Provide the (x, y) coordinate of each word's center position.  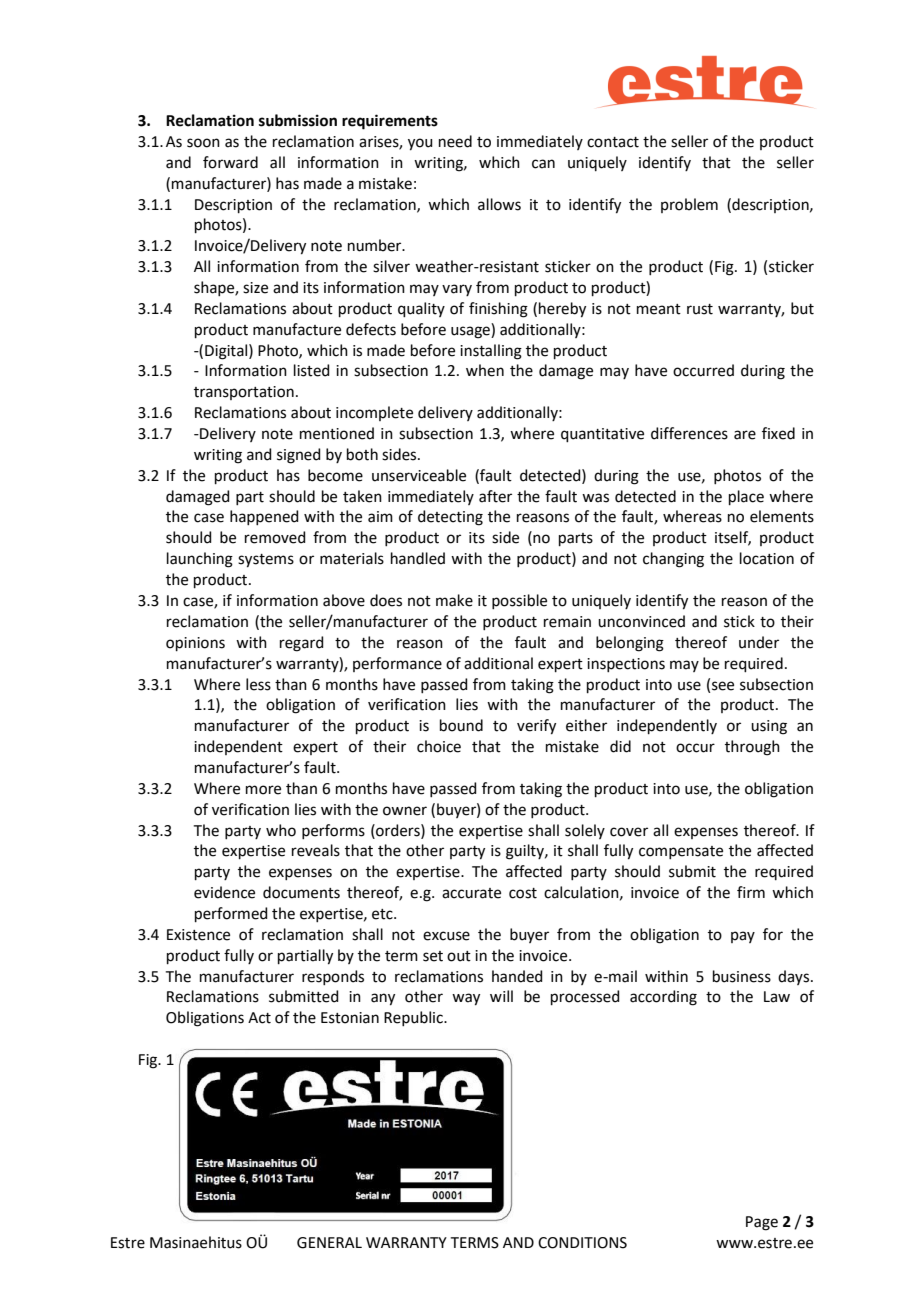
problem (689, 205)
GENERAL (329, 1243)
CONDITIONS (582, 1243)
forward (230, 162)
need (455, 141)
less (258, 684)
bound (461, 725)
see (723, 686)
